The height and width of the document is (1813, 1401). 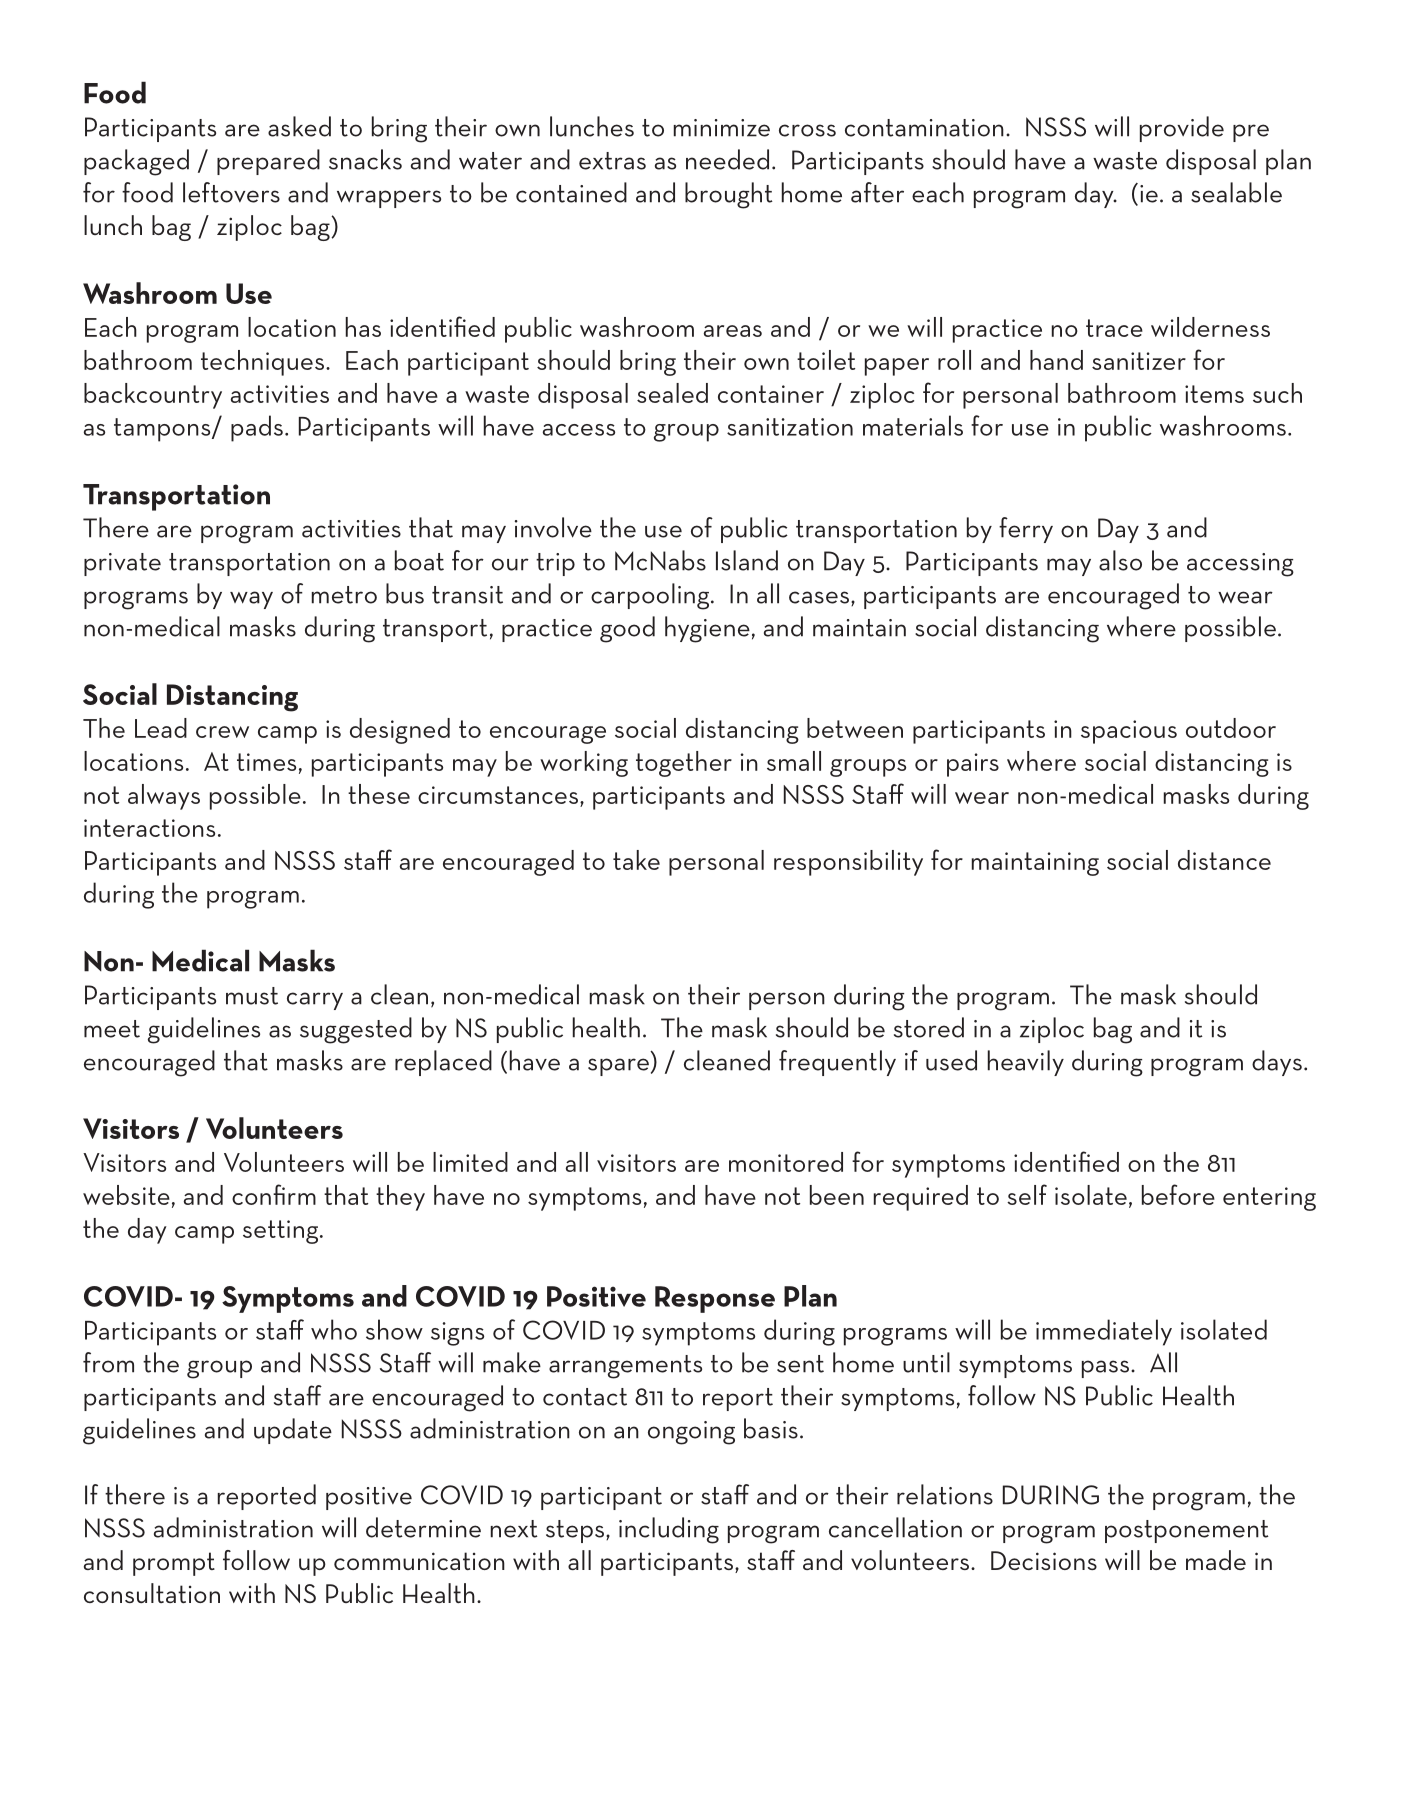 I want to click on postponement, so click(x=1187, y=1531).
